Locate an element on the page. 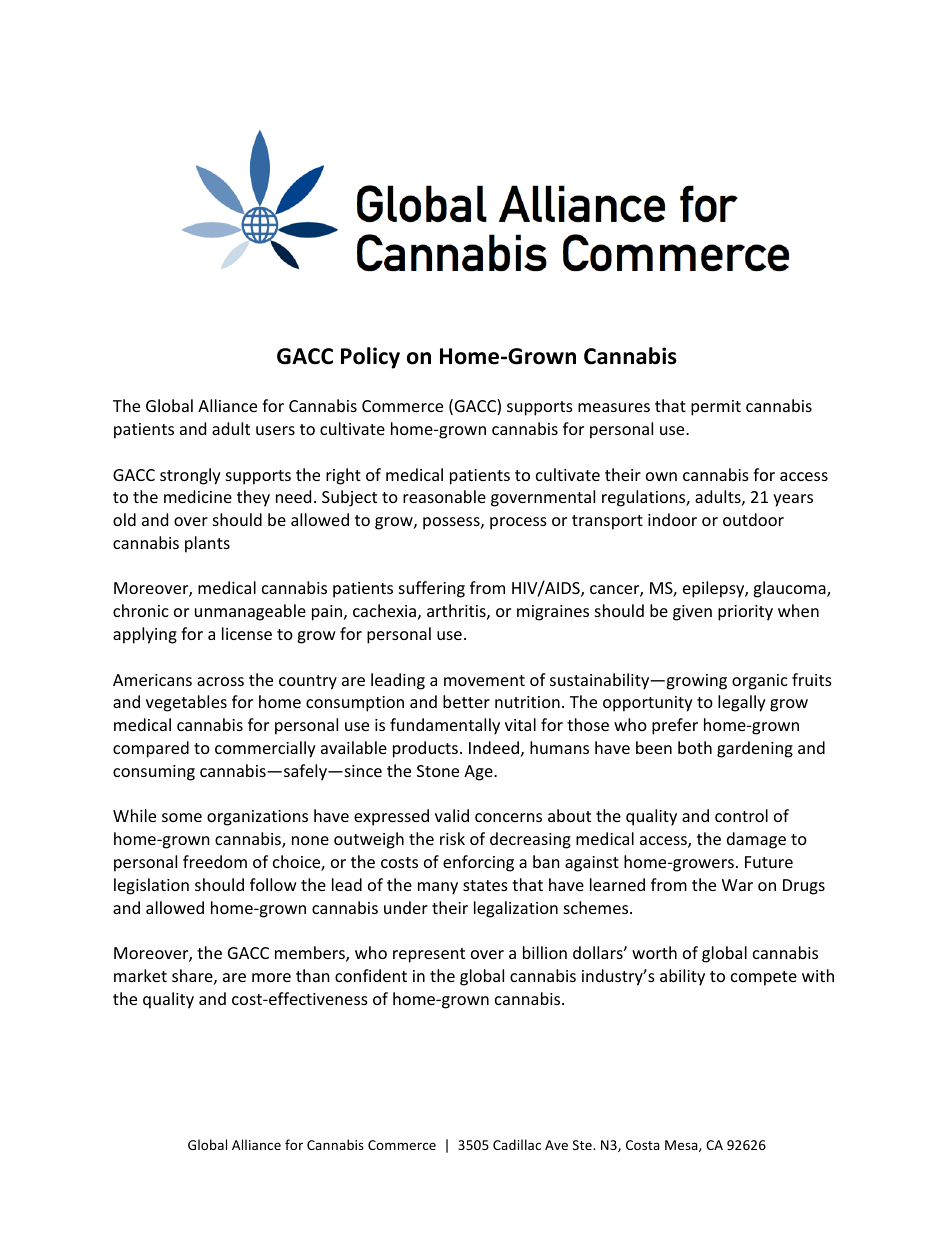  permit is located at coordinates (716, 408).
